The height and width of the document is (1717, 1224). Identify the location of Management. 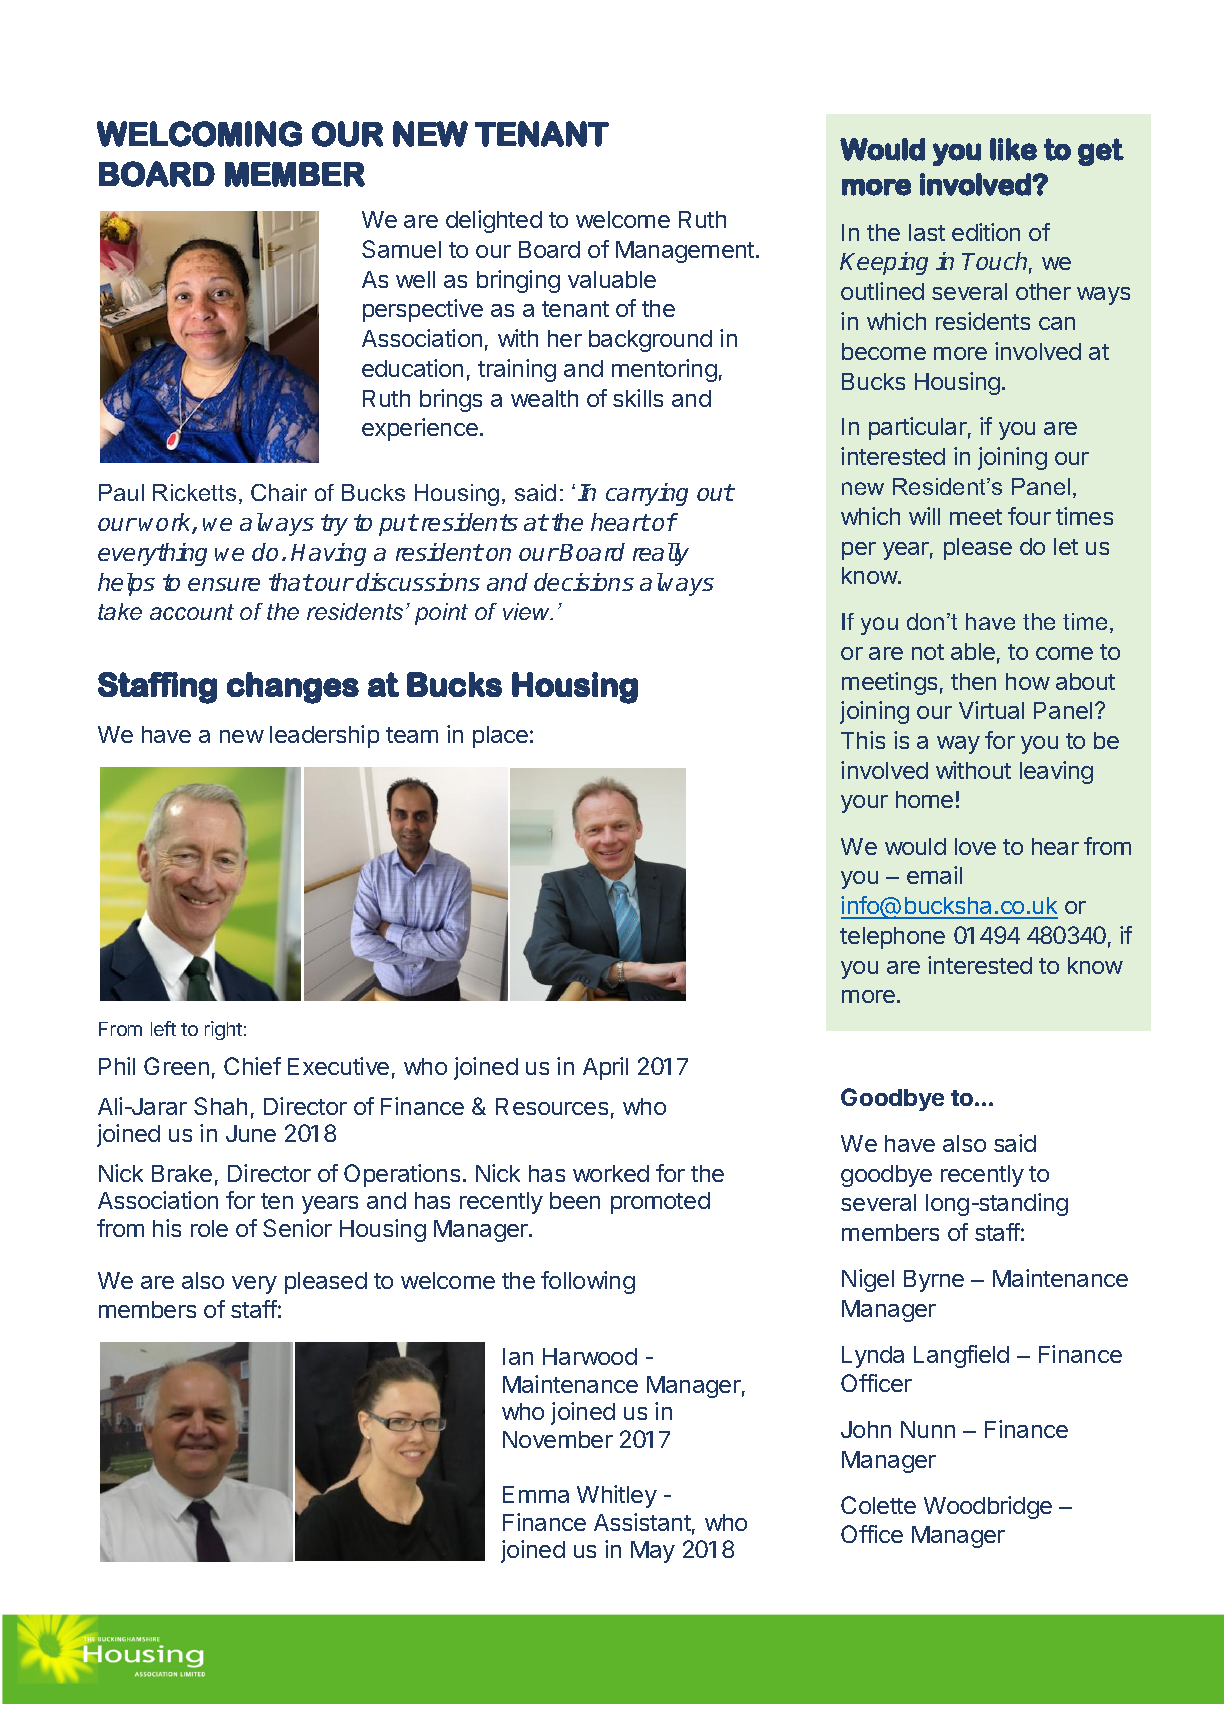
(685, 252).
